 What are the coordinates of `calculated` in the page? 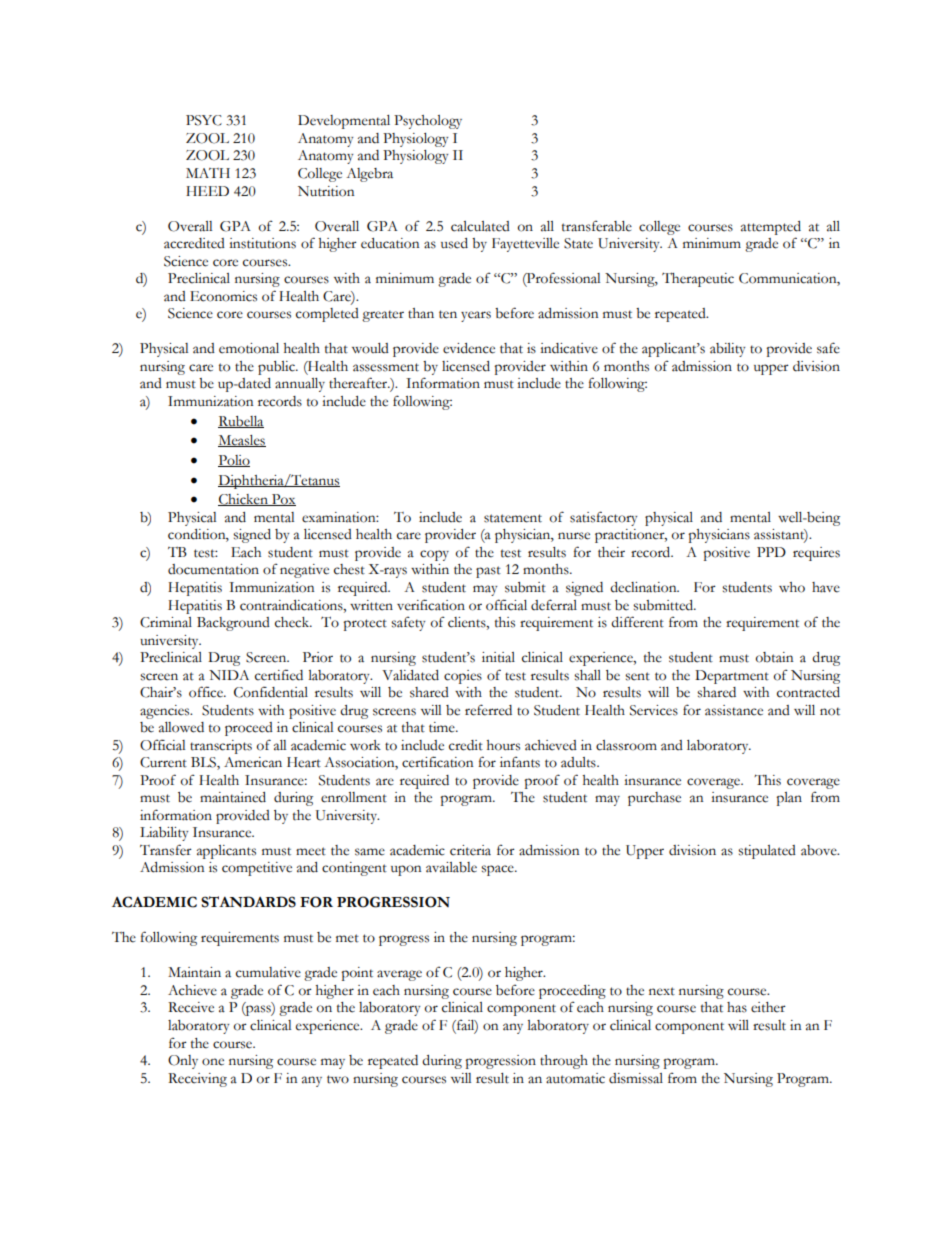 It's located at (480, 226).
